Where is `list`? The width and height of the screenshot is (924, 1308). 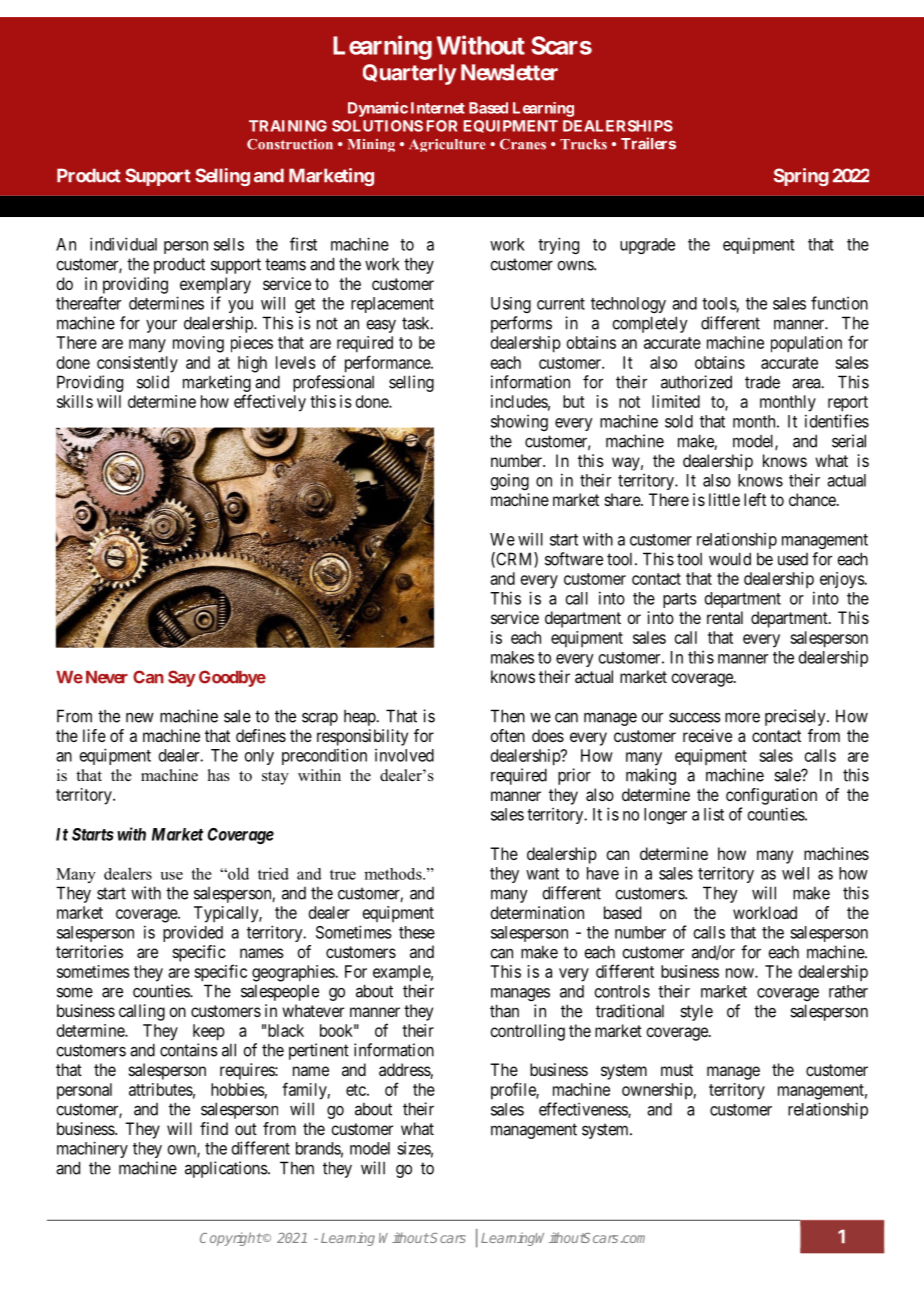 list is located at coordinates (714, 814).
